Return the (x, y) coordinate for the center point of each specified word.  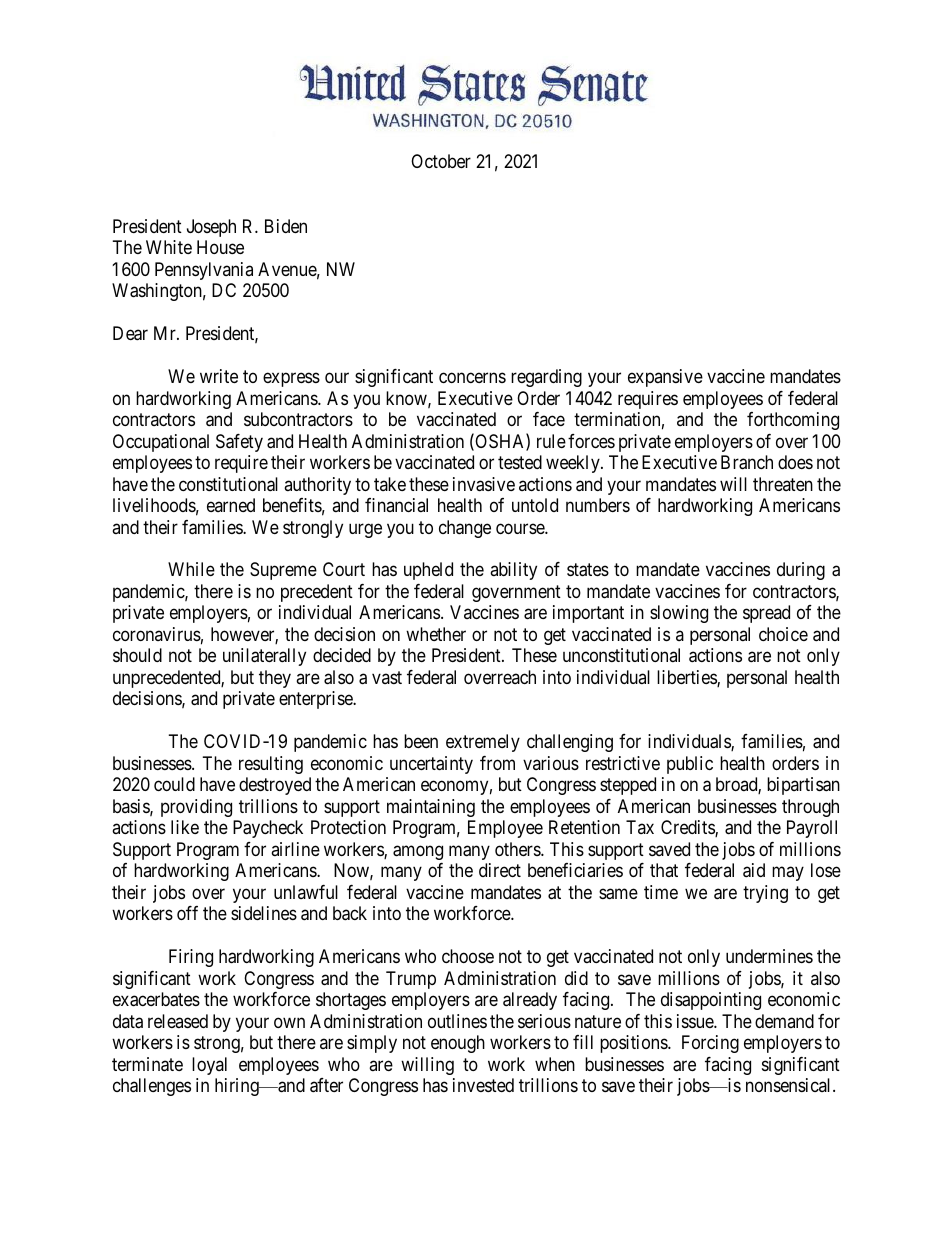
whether (436, 634)
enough (458, 1044)
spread (766, 614)
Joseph (211, 228)
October (441, 161)
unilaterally (264, 657)
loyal (209, 1066)
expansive (665, 378)
